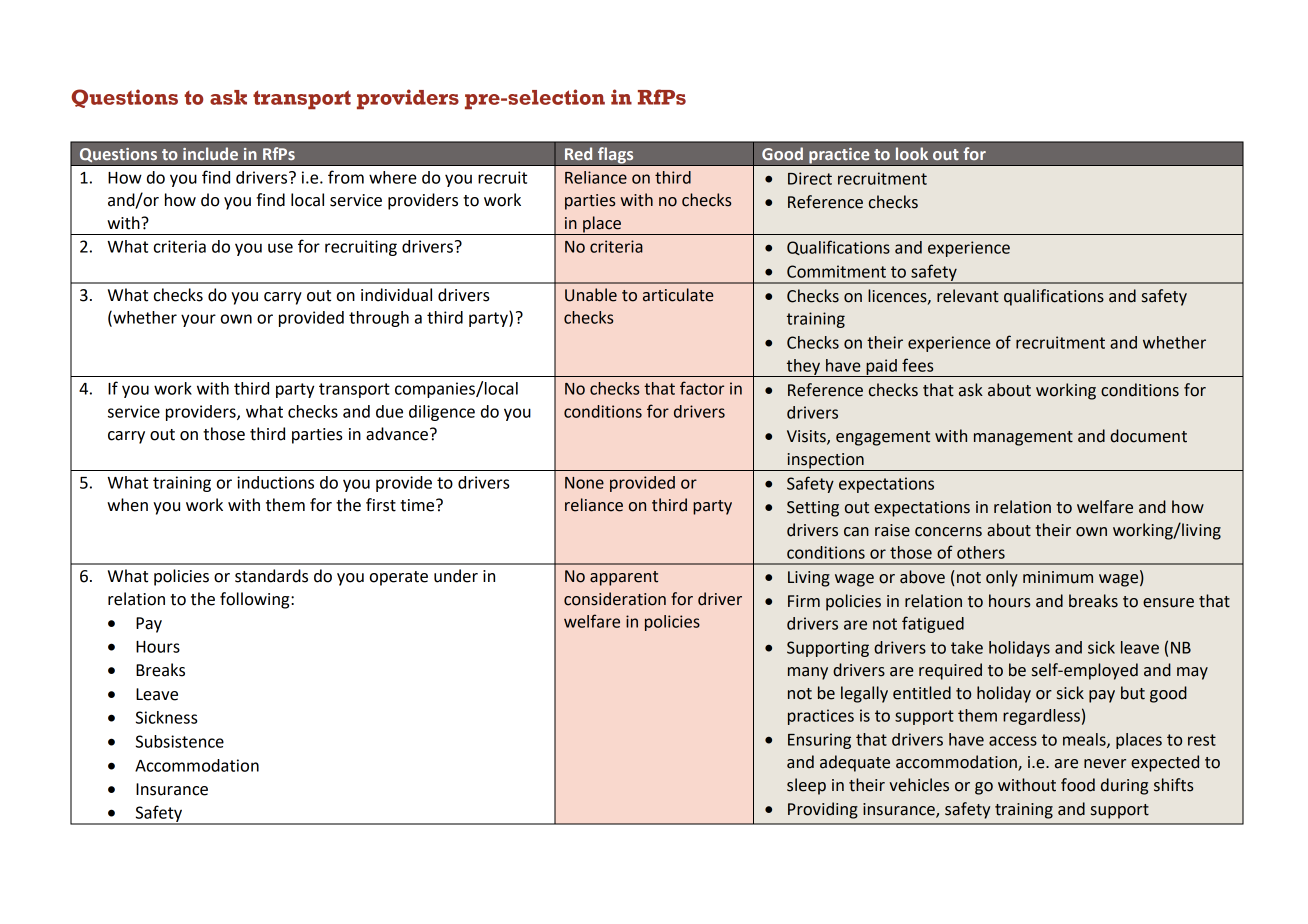  Describe the element at coordinates (210, 153) in the page. I see `include` at that location.
